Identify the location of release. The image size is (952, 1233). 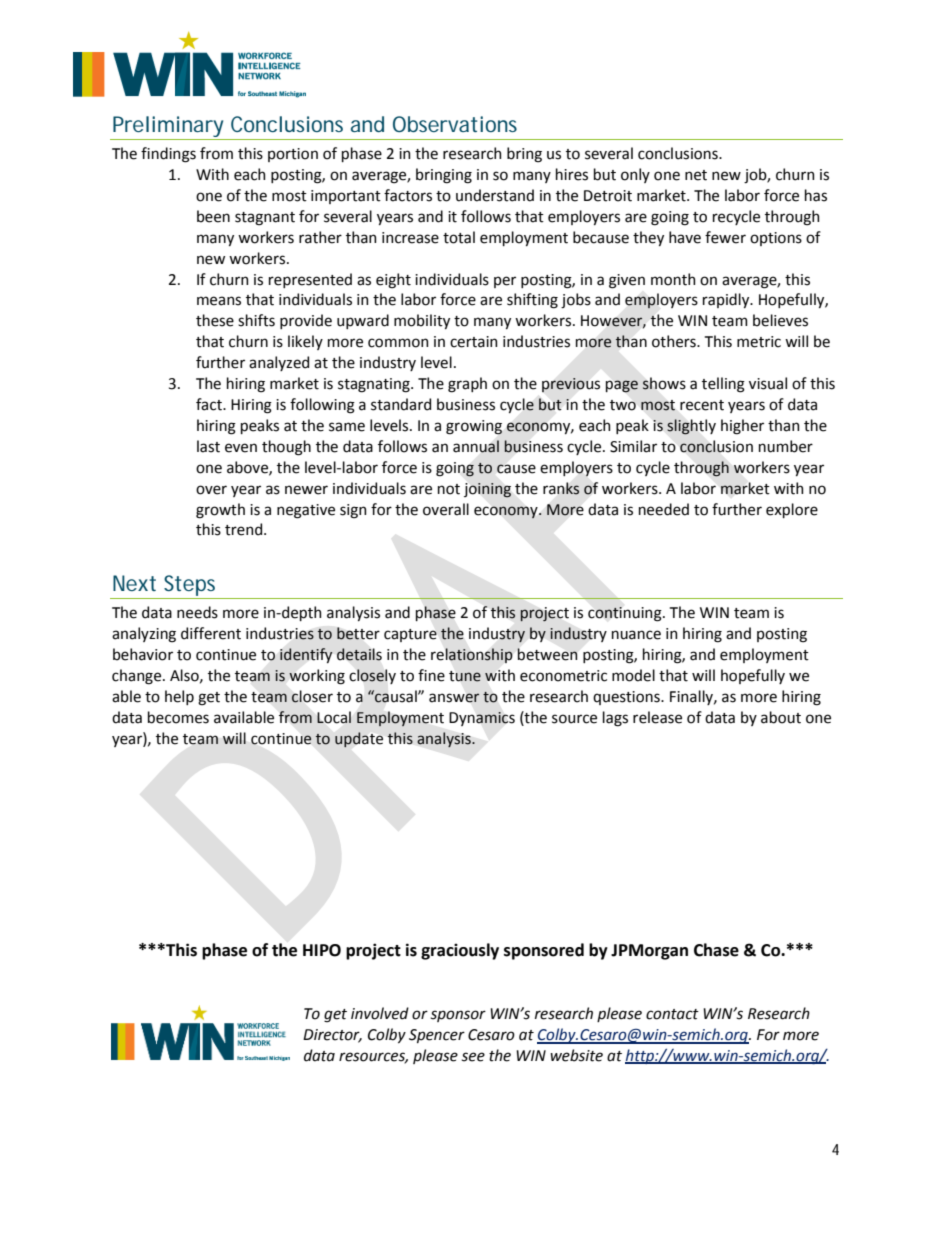
(657, 717).
